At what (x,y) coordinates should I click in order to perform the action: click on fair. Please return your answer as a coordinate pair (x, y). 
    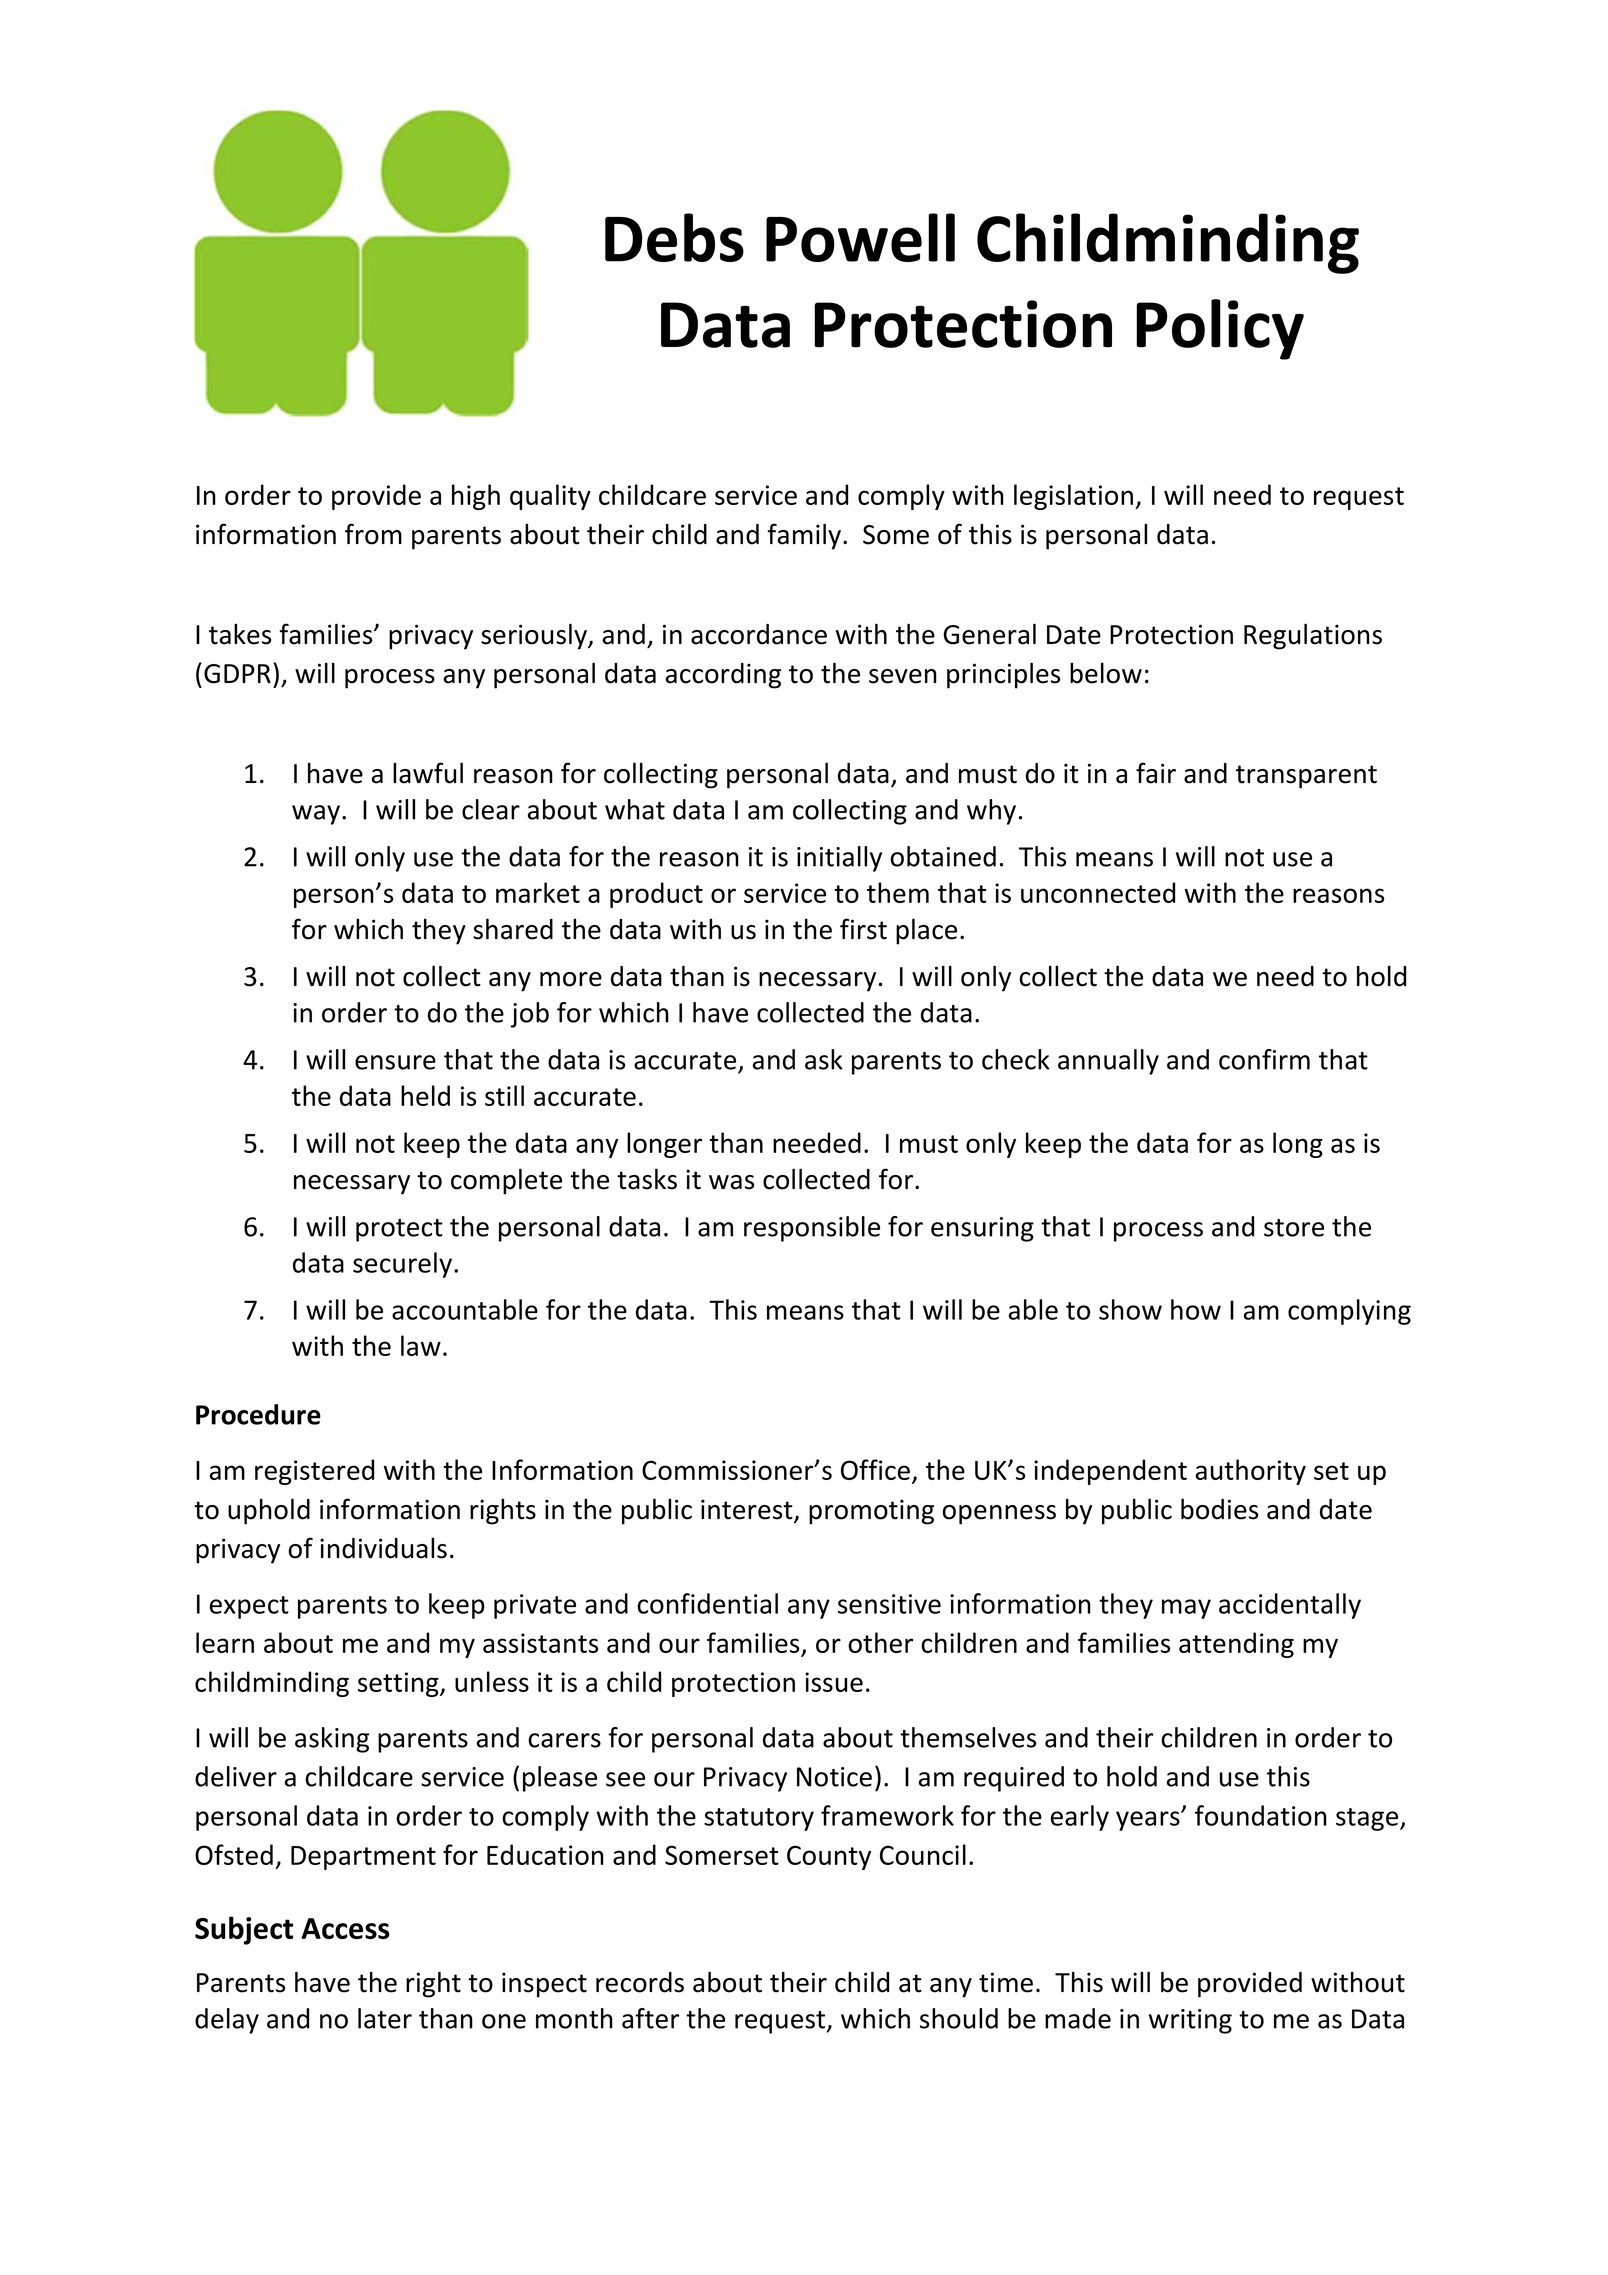
    Looking at the image, I should click on (1156, 773).
